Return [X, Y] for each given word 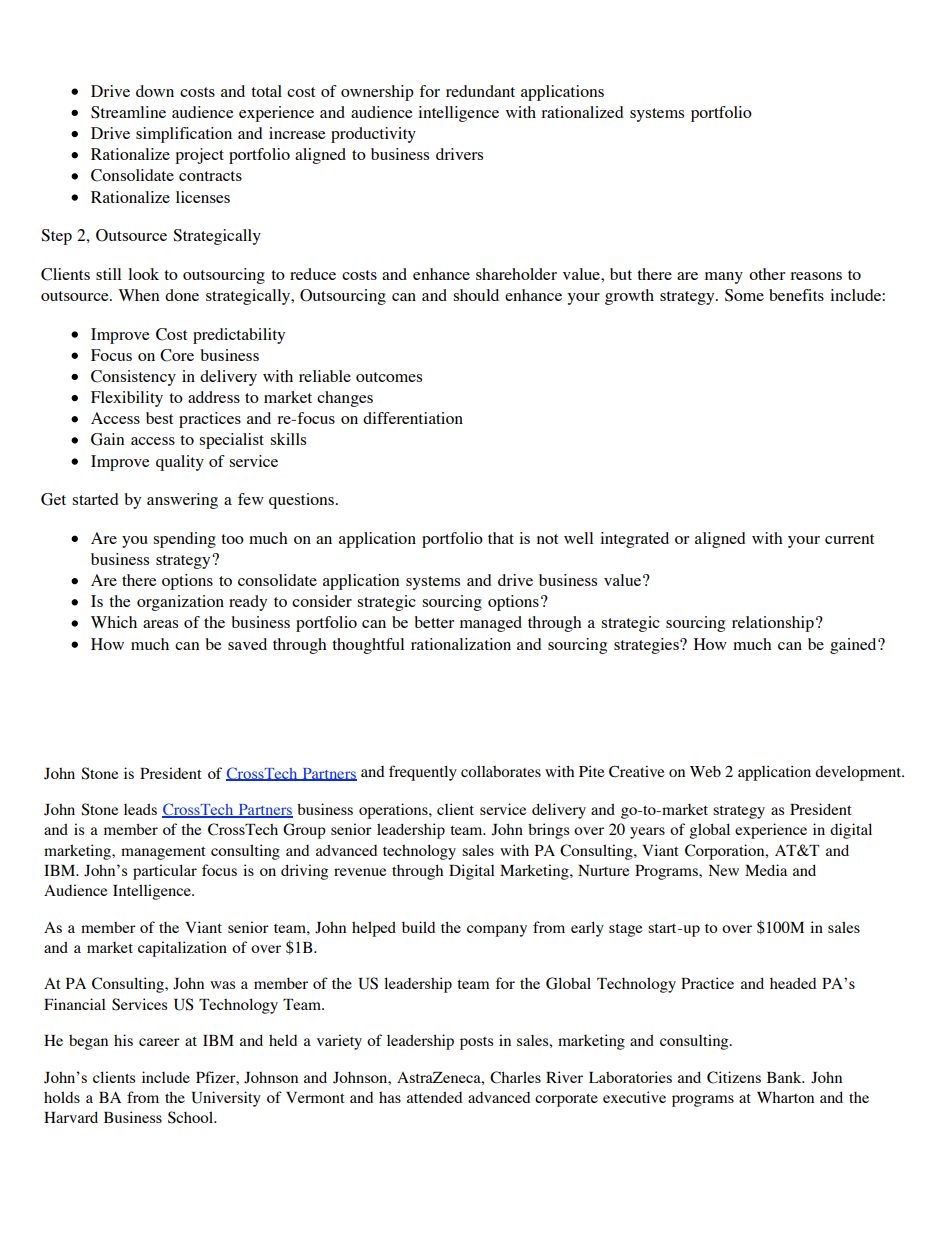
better [434, 622]
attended [434, 1097]
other [767, 274]
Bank [785, 1077]
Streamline [128, 112]
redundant [480, 91]
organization [180, 603]
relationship [773, 624]
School [192, 1117]
